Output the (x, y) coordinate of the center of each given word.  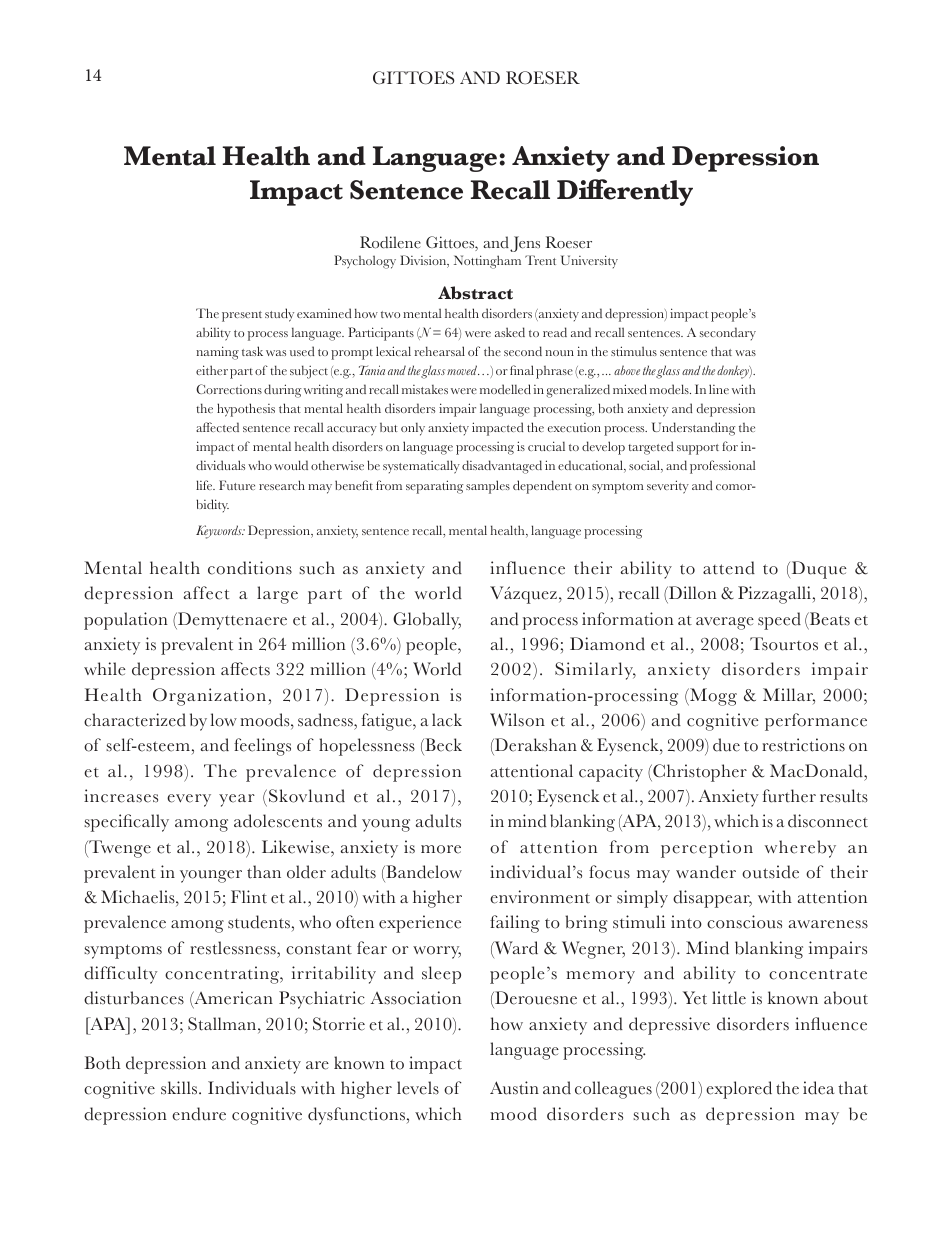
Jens (525, 244)
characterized (135, 720)
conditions (250, 568)
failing (515, 924)
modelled (505, 389)
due (726, 745)
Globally (427, 621)
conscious (744, 922)
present (242, 316)
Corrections (229, 389)
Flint (249, 896)
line (719, 389)
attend (729, 568)
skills (180, 1088)
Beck (442, 745)
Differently (625, 192)
